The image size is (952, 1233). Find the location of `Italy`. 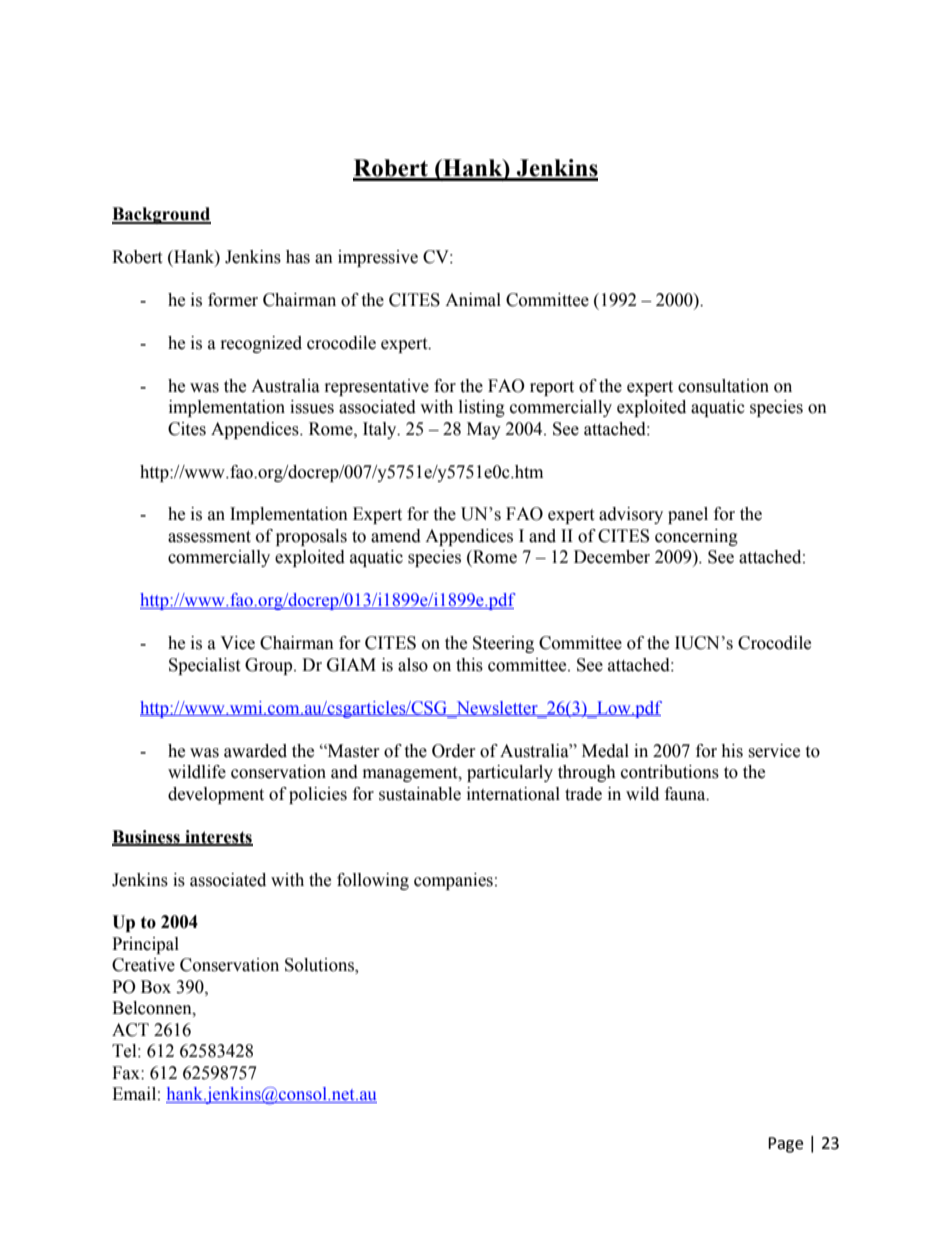

Italy is located at coordinates (381, 430).
